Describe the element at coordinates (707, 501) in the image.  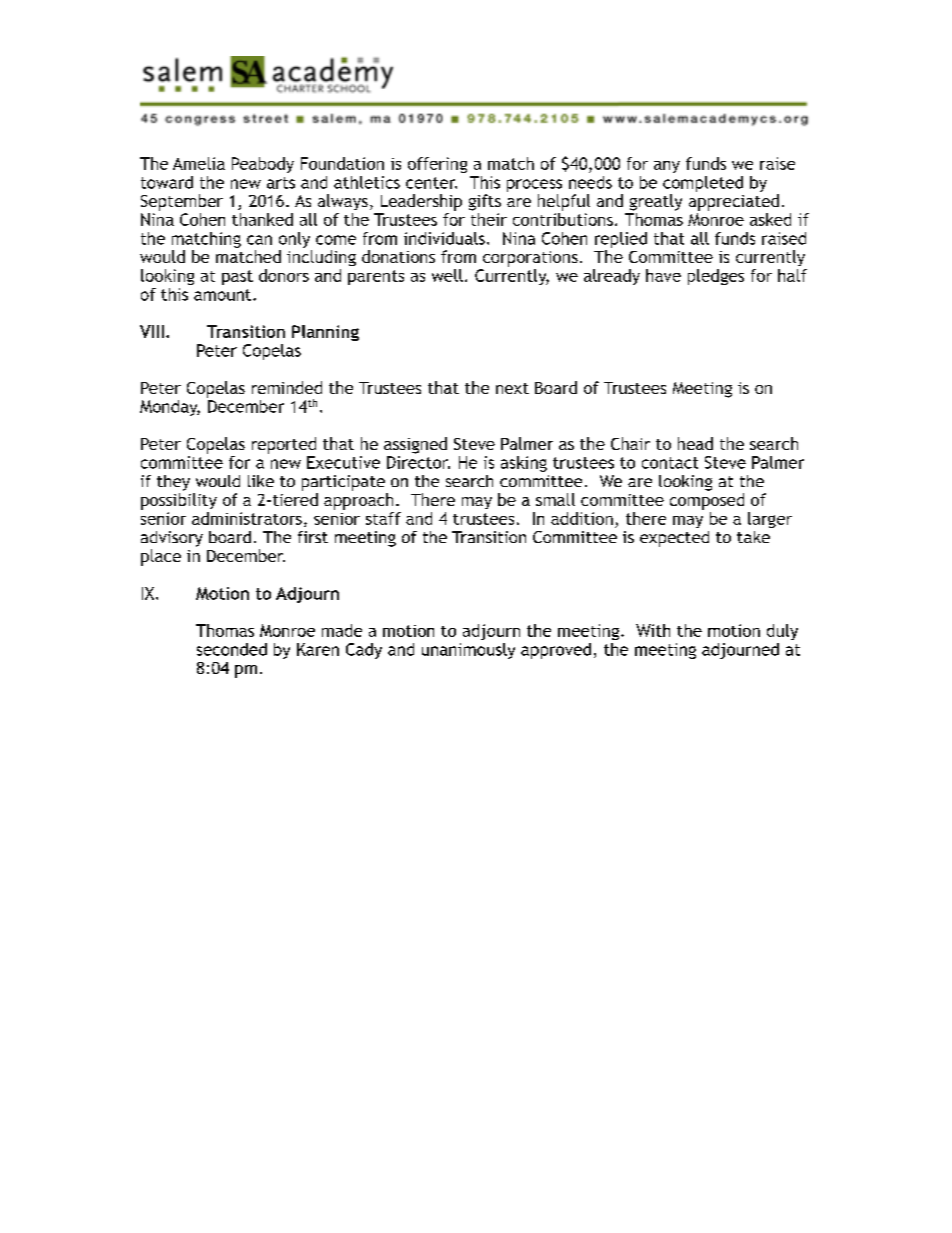
I see `composed` at that location.
